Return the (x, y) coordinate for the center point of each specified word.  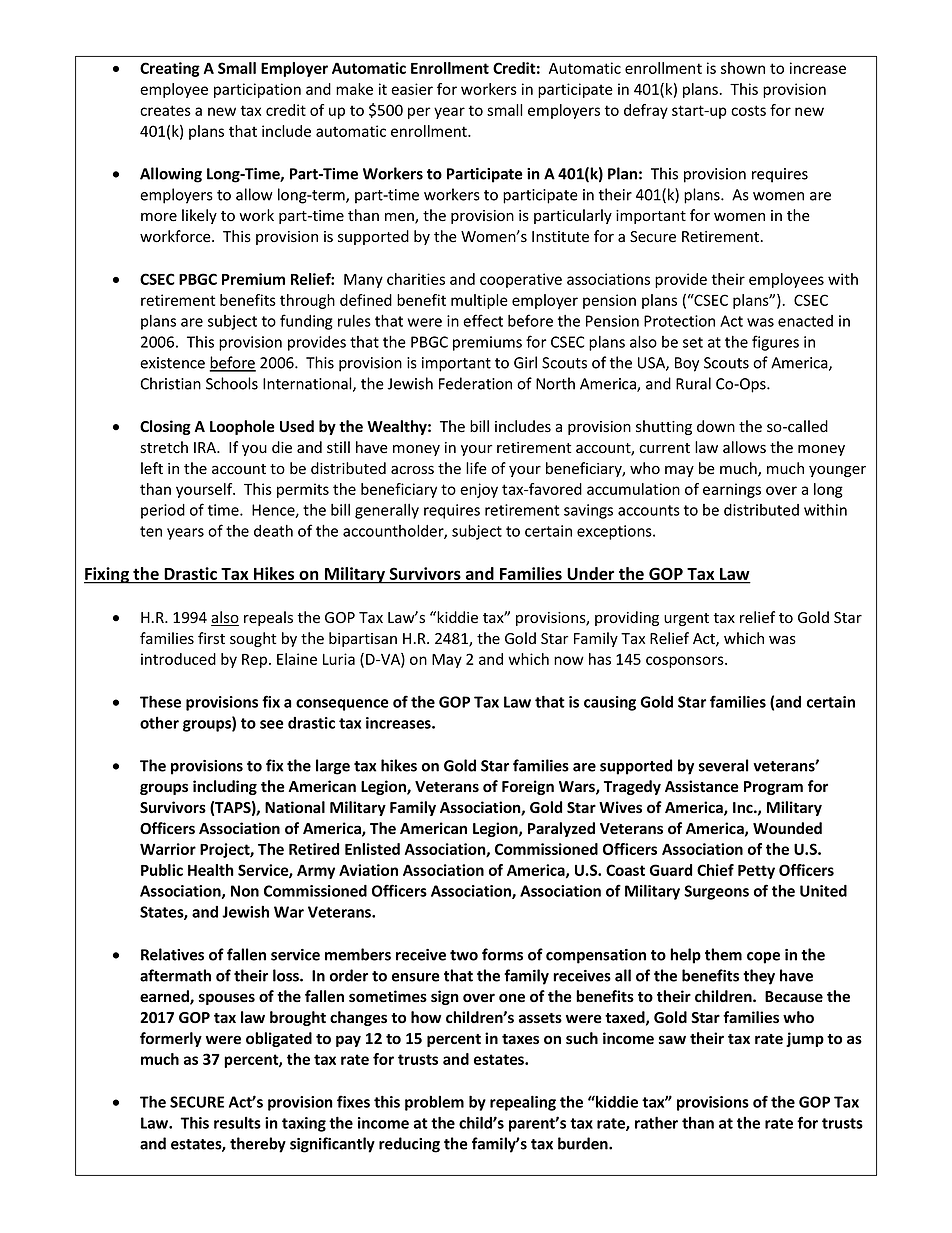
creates (165, 110)
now (569, 660)
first (211, 638)
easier (412, 89)
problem (434, 1103)
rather (656, 1122)
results (237, 1123)
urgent (686, 619)
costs (748, 110)
